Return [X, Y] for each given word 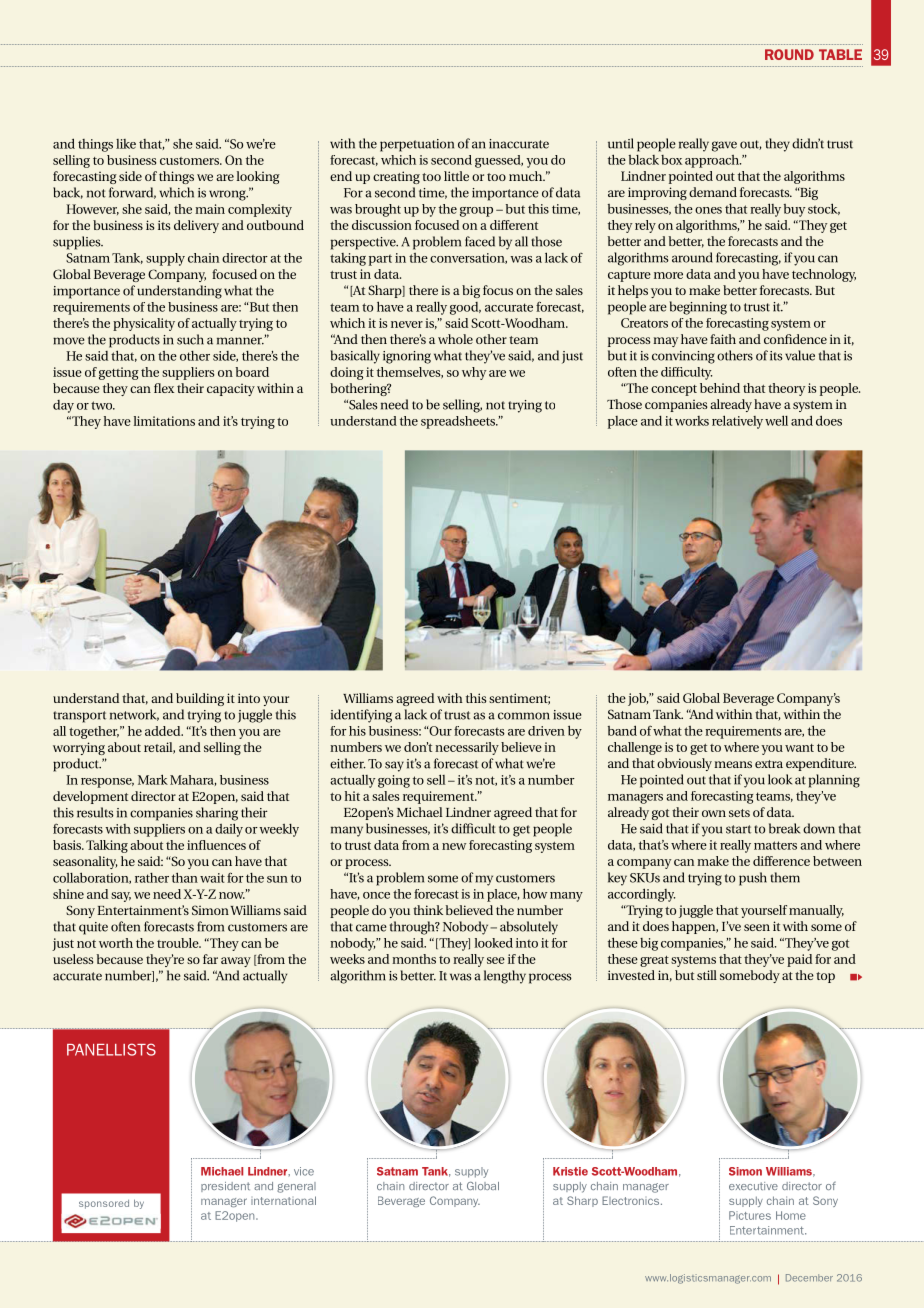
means [733, 764]
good [465, 308]
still [707, 975]
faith [723, 339]
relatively [737, 422]
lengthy [505, 977]
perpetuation [417, 145]
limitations [164, 421]
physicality [144, 324]
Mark [153, 779]
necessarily [467, 748]
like [126, 144]
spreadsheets [459, 422]
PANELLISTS [111, 1049]
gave [724, 146]
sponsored [104, 1204]
